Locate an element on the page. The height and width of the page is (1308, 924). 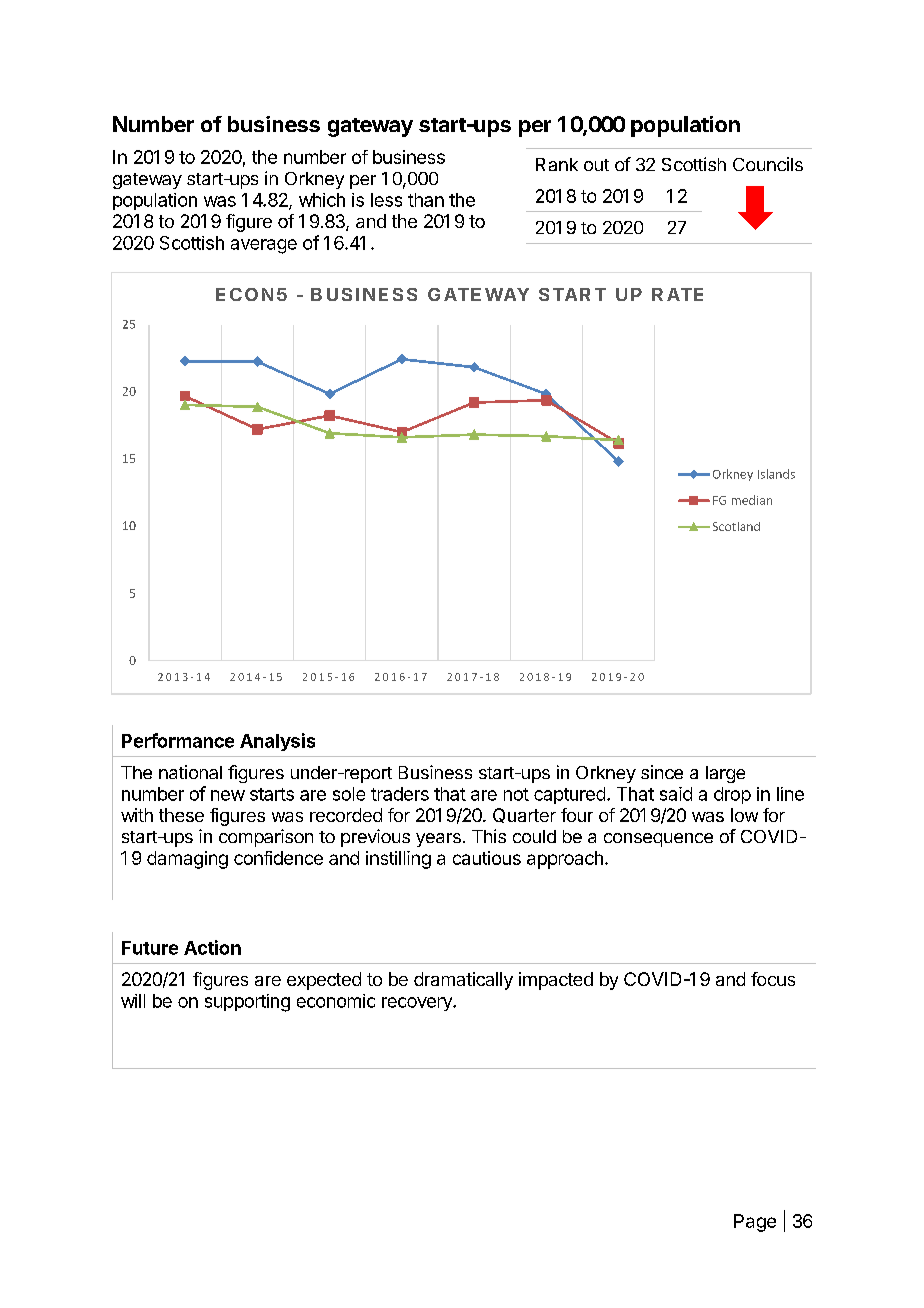
Scotland is located at coordinates (736, 526).
